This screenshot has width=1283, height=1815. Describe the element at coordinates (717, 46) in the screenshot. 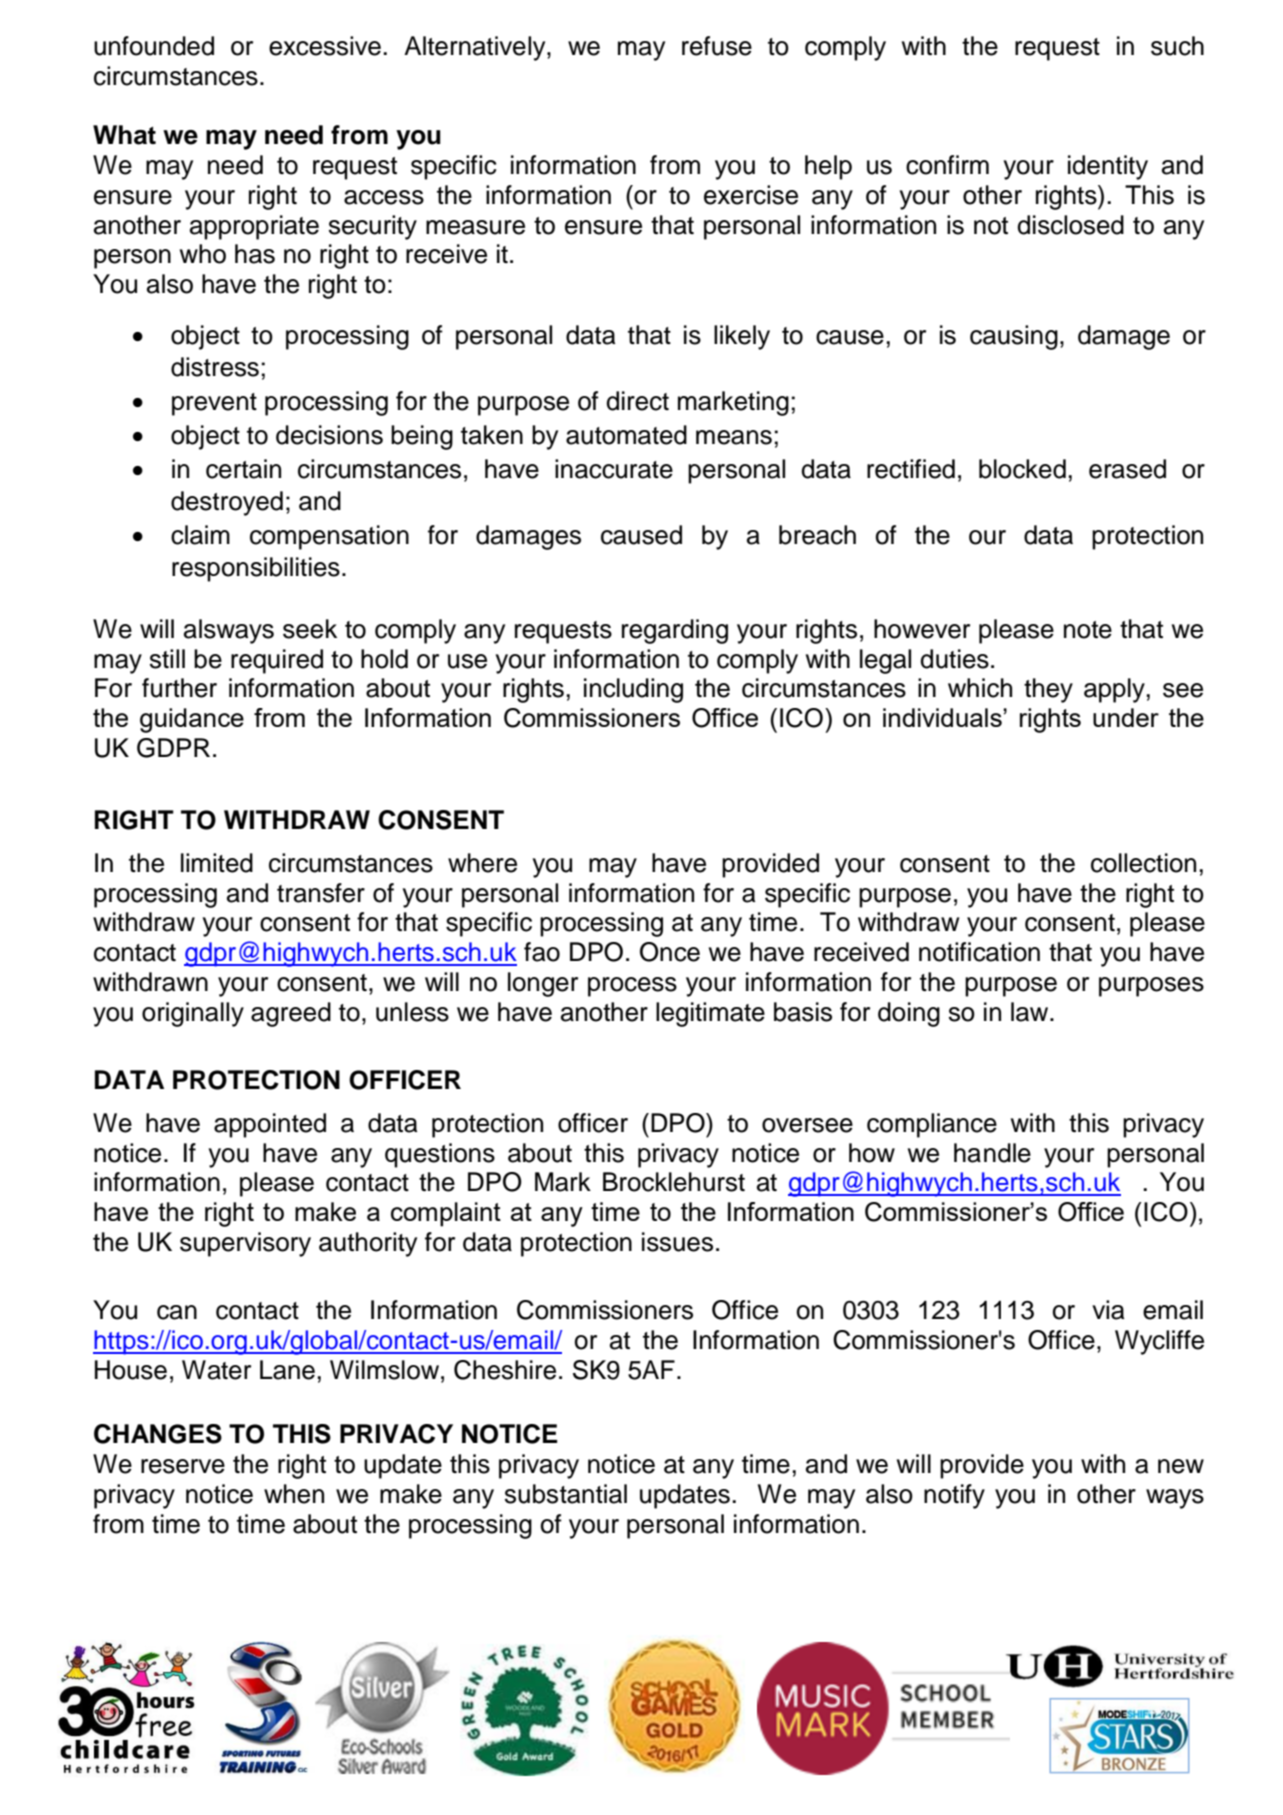

I see `refuse` at that location.
